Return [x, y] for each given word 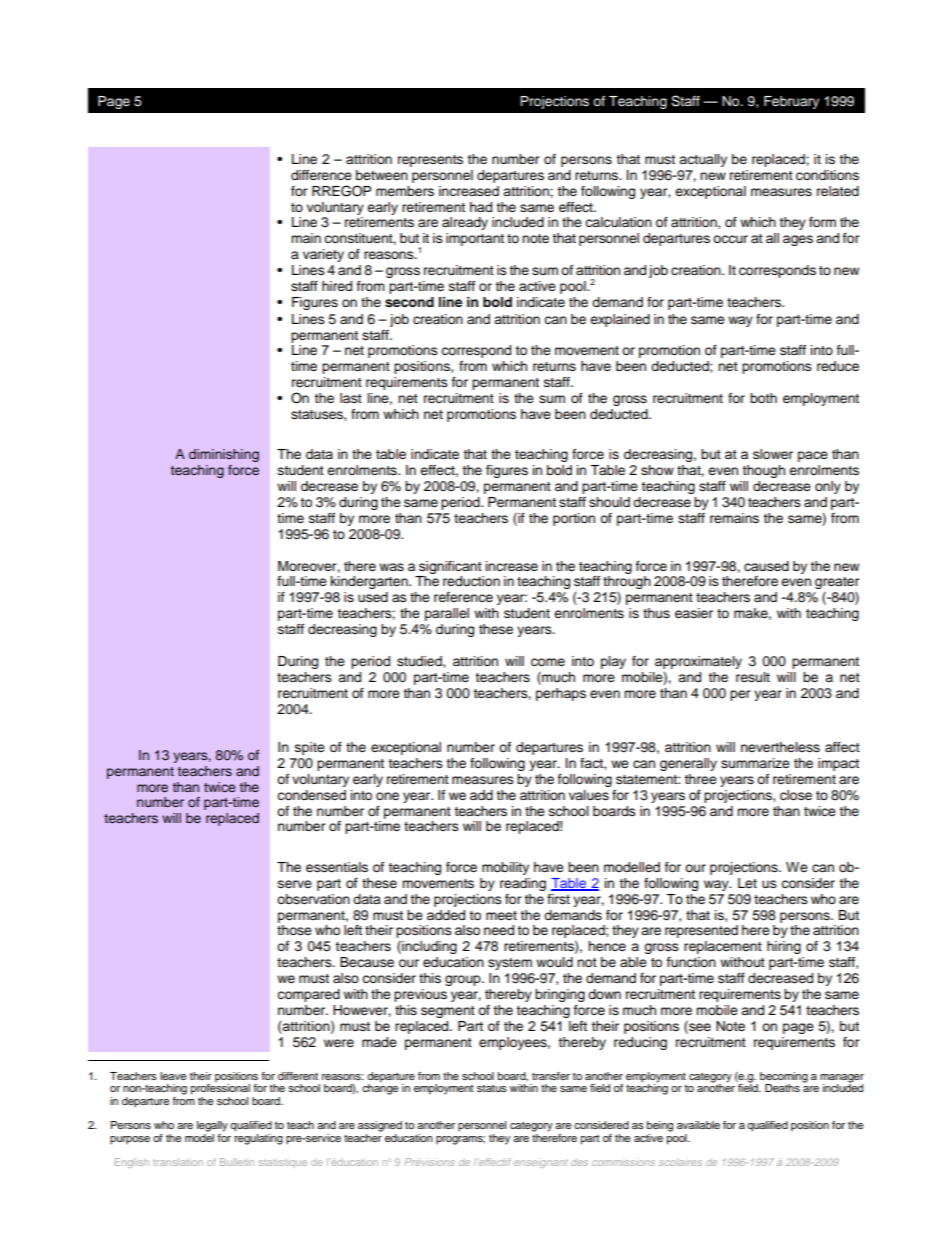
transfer [551, 1076]
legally [212, 1126]
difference [321, 175]
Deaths [782, 1088]
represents [430, 161]
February [791, 102]
